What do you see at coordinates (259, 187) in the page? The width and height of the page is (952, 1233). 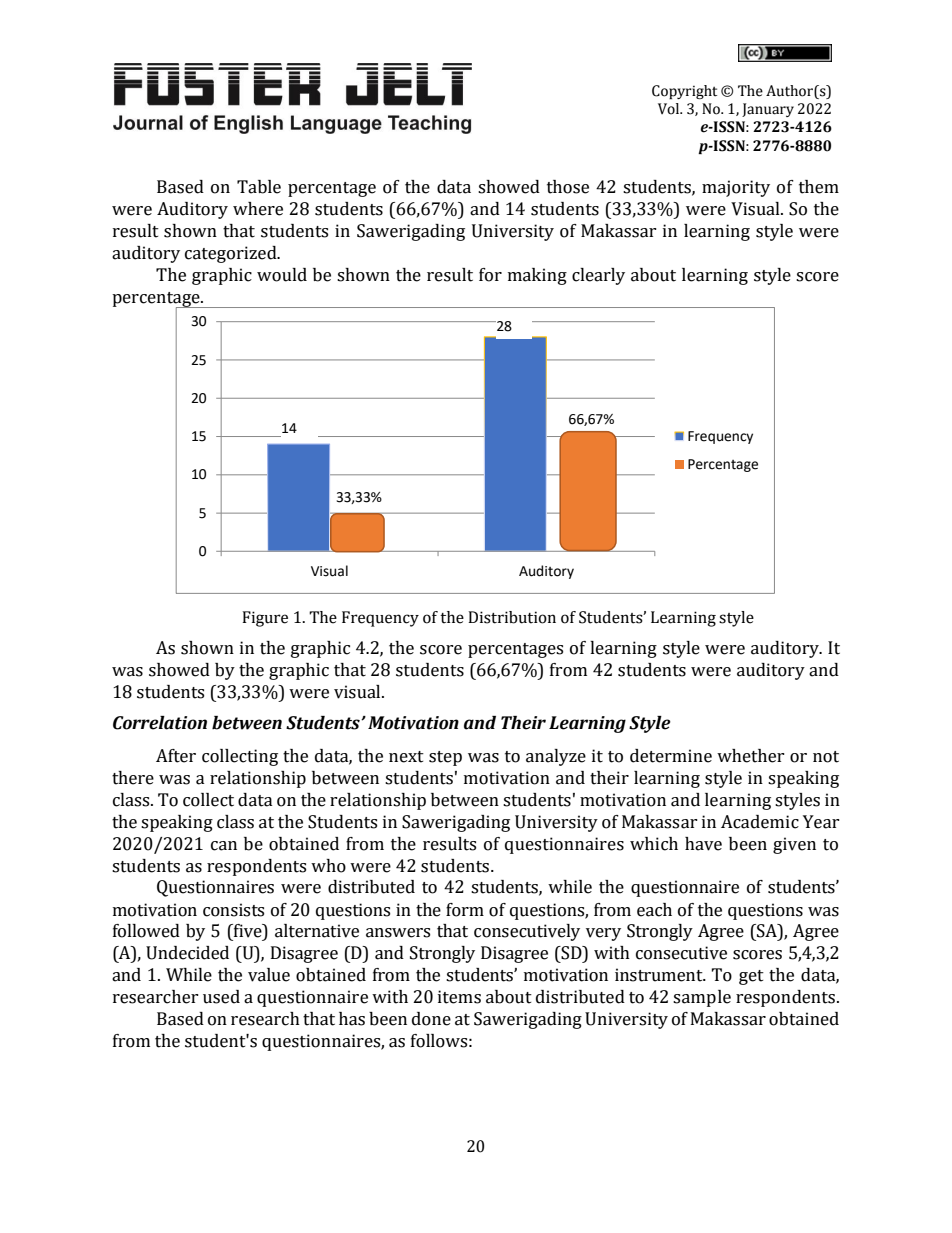 I see `Table` at bounding box center [259, 187].
